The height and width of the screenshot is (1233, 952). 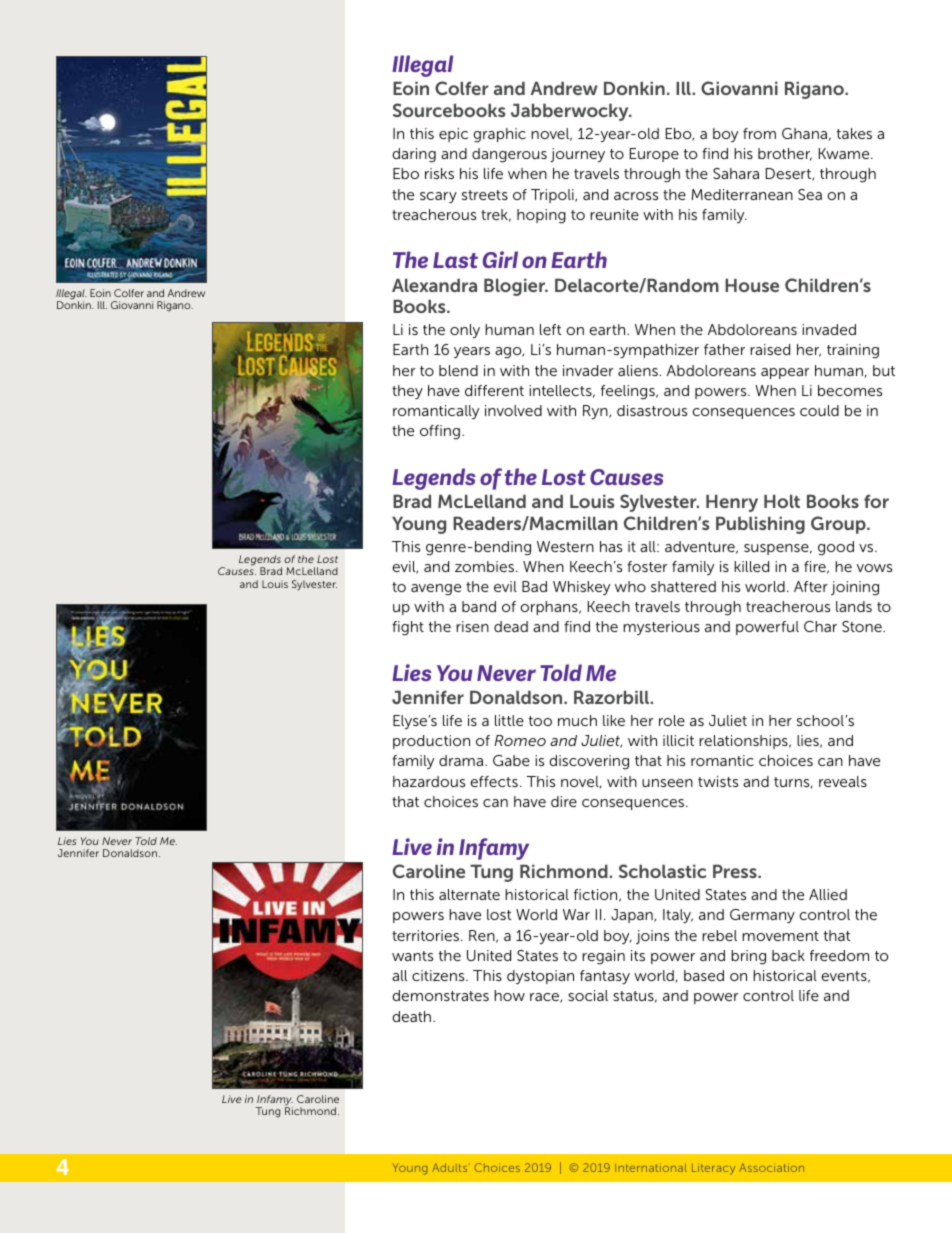 What do you see at coordinates (461, 760) in the screenshot?
I see `drama` at bounding box center [461, 760].
